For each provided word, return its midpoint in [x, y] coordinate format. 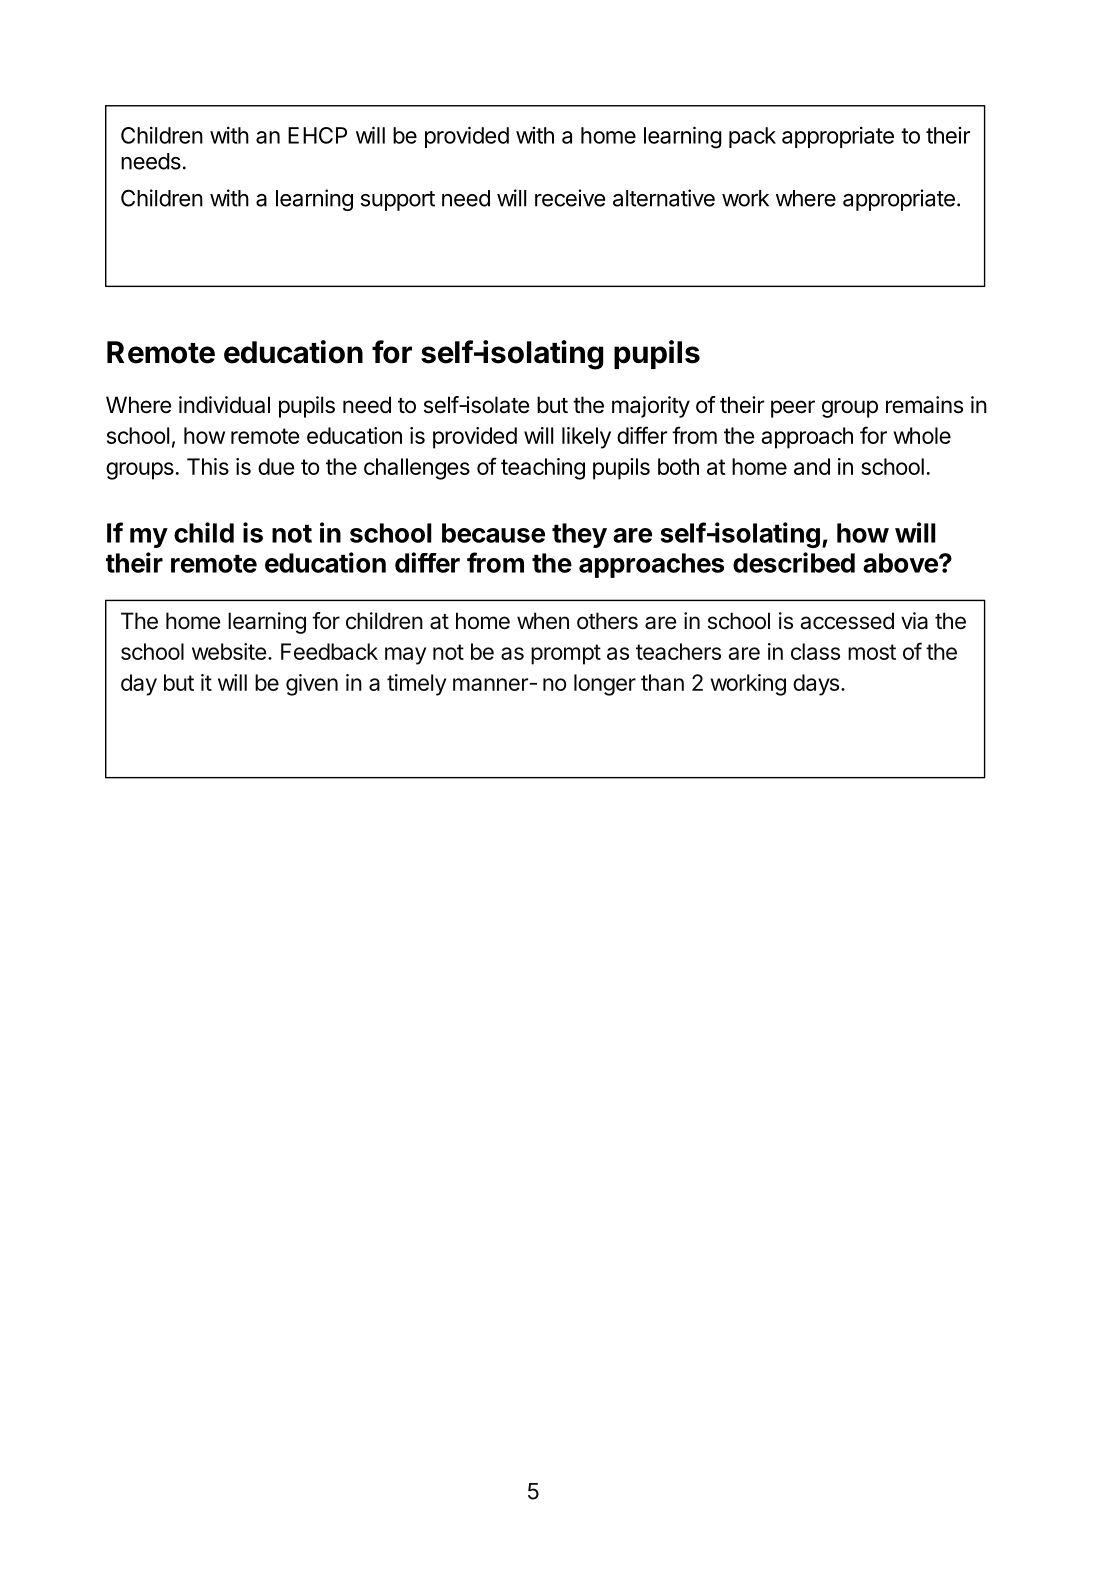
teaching [543, 469]
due [276, 466]
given [312, 685]
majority [651, 407]
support [398, 201]
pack [752, 137]
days [816, 685]
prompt [566, 654]
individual [224, 405]
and [812, 466]
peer [793, 409]
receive [570, 198]
